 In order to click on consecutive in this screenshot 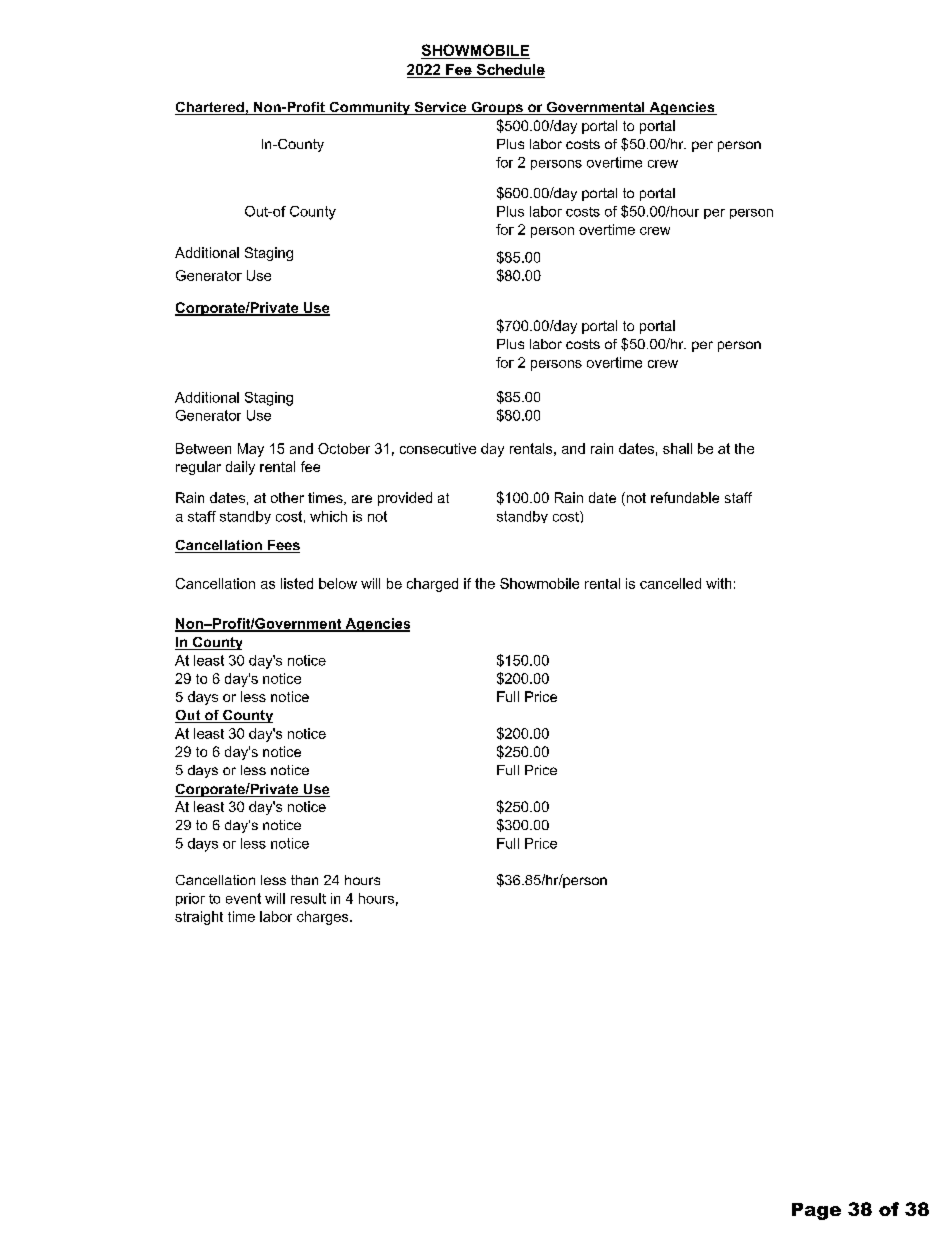, I will do `click(438, 448)`.
